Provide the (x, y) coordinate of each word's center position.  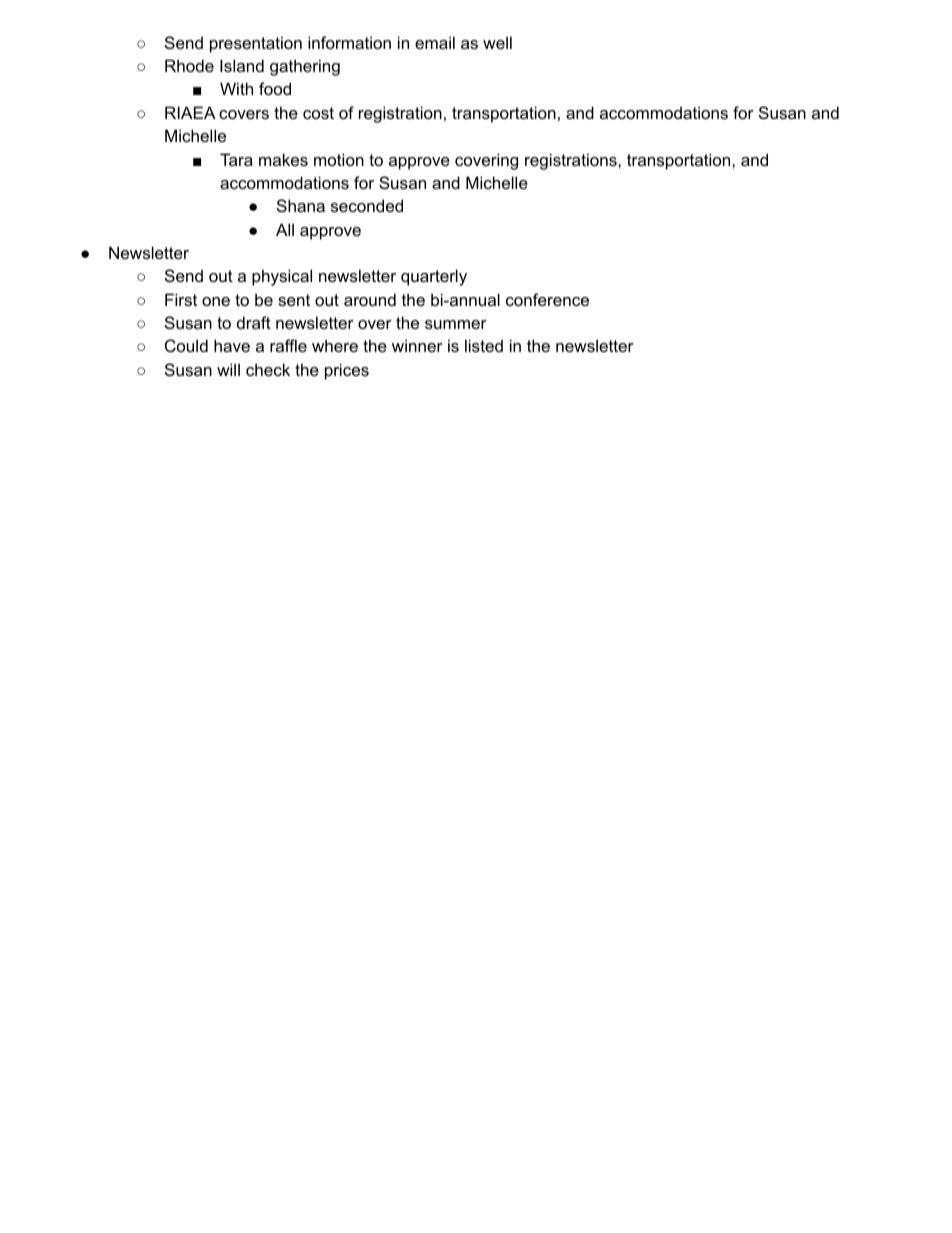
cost (318, 113)
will (228, 369)
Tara (236, 159)
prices (347, 371)
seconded (367, 205)
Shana (301, 205)
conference (547, 299)
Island (242, 65)
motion (339, 159)
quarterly (434, 277)
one (216, 301)
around (370, 299)
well (497, 42)
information (349, 42)
